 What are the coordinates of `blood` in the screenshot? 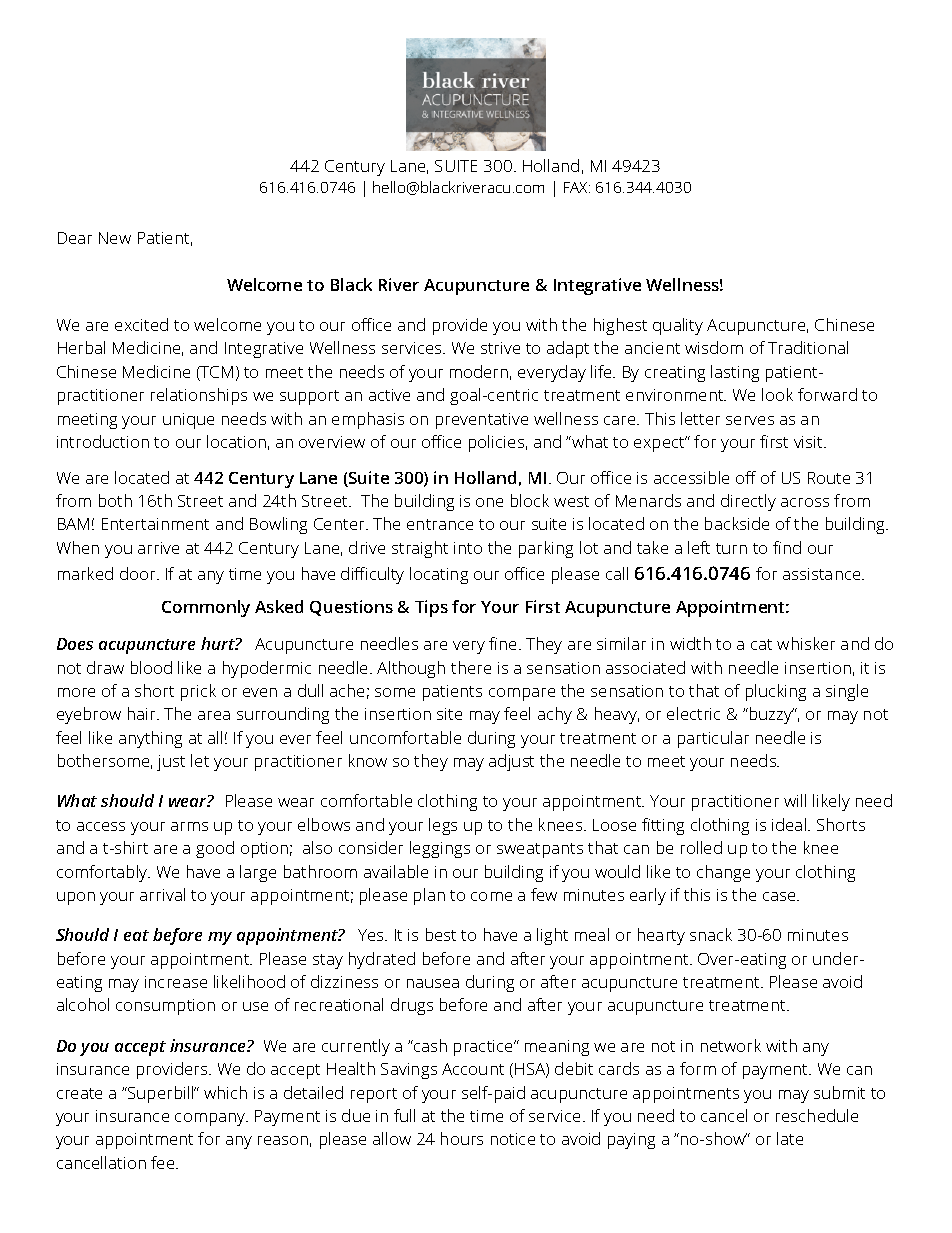 It's located at (151, 667).
